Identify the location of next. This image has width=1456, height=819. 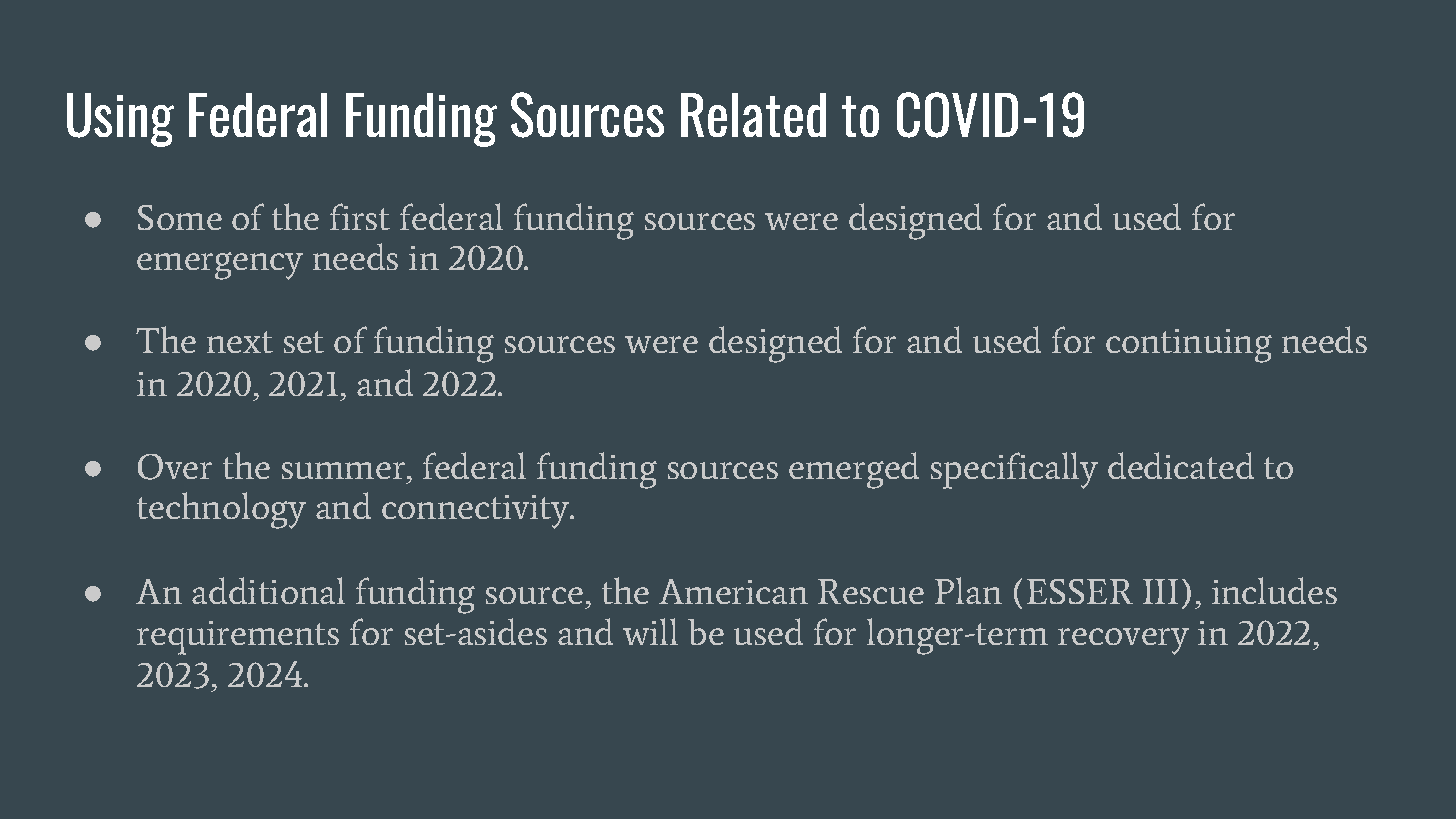
(240, 342).
